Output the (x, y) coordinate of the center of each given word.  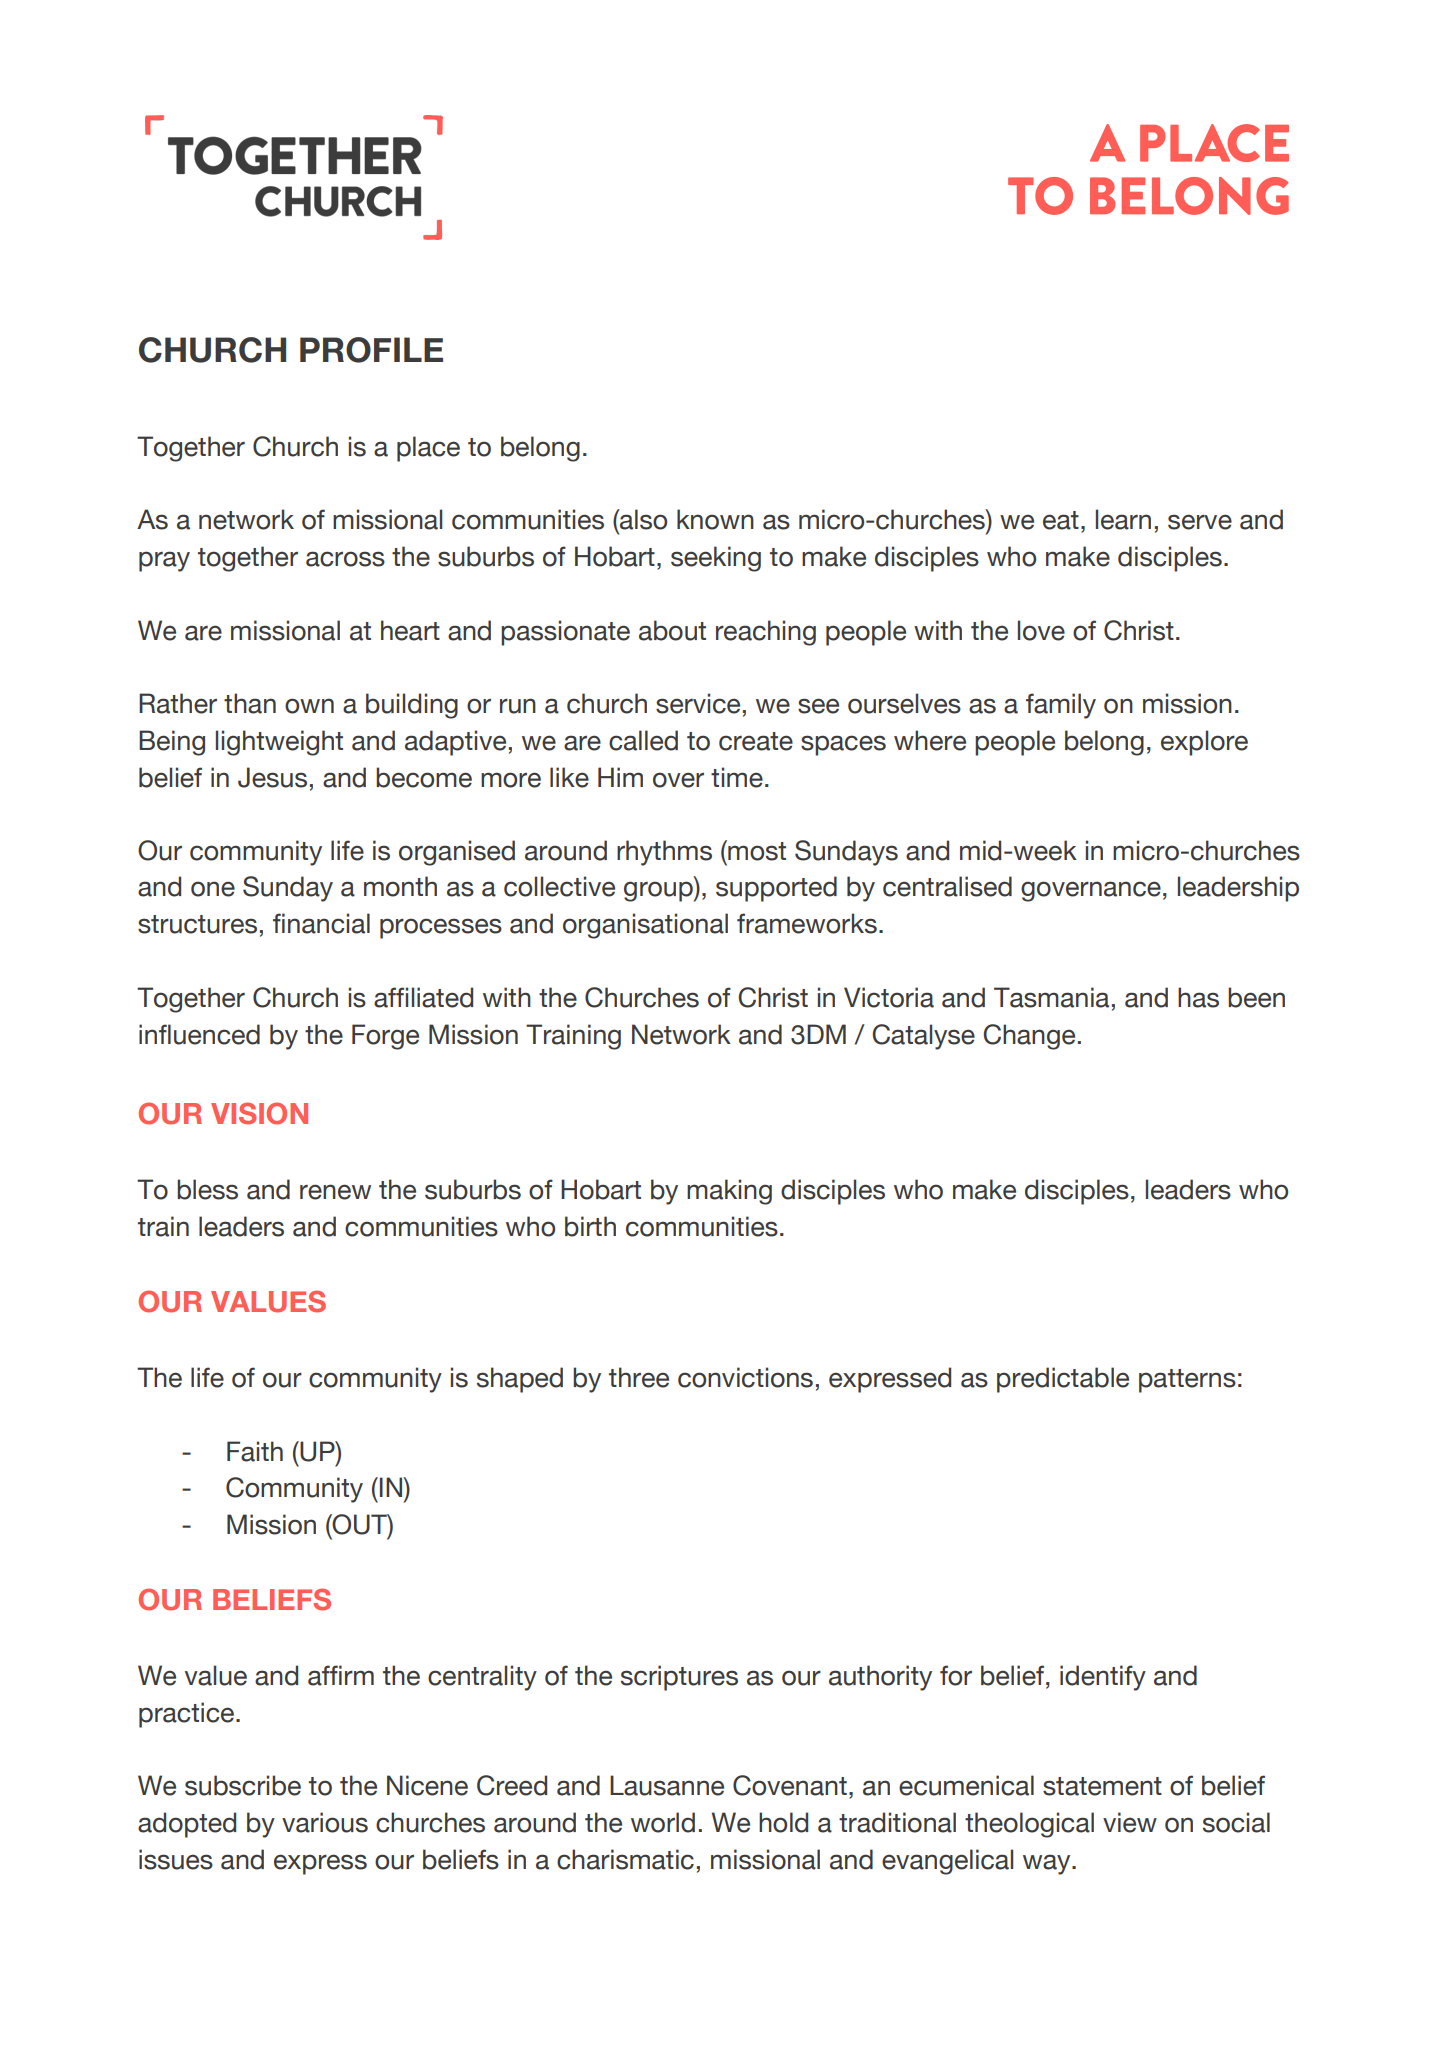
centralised (947, 886)
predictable (1063, 1380)
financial (321, 923)
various (325, 1822)
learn (1123, 519)
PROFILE (371, 350)
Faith (255, 1451)
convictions (745, 1377)
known (715, 519)
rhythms (664, 853)
